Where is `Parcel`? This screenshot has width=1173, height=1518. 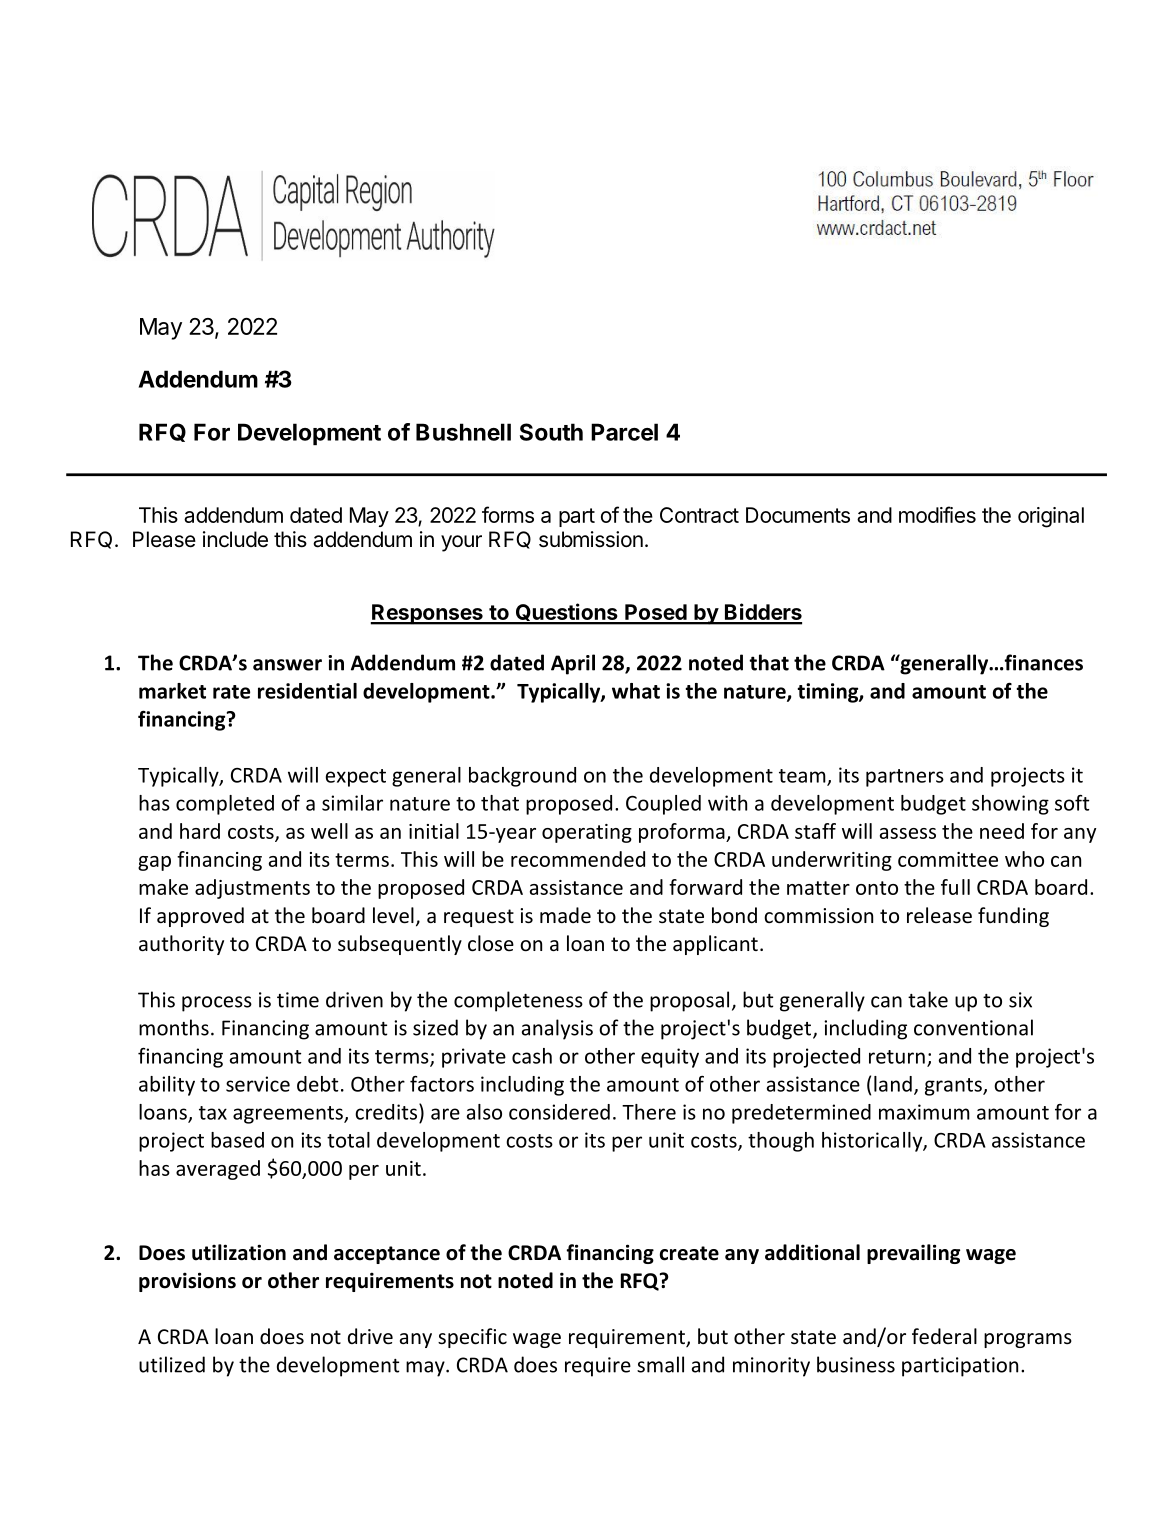
Parcel is located at coordinates (624, 432).
